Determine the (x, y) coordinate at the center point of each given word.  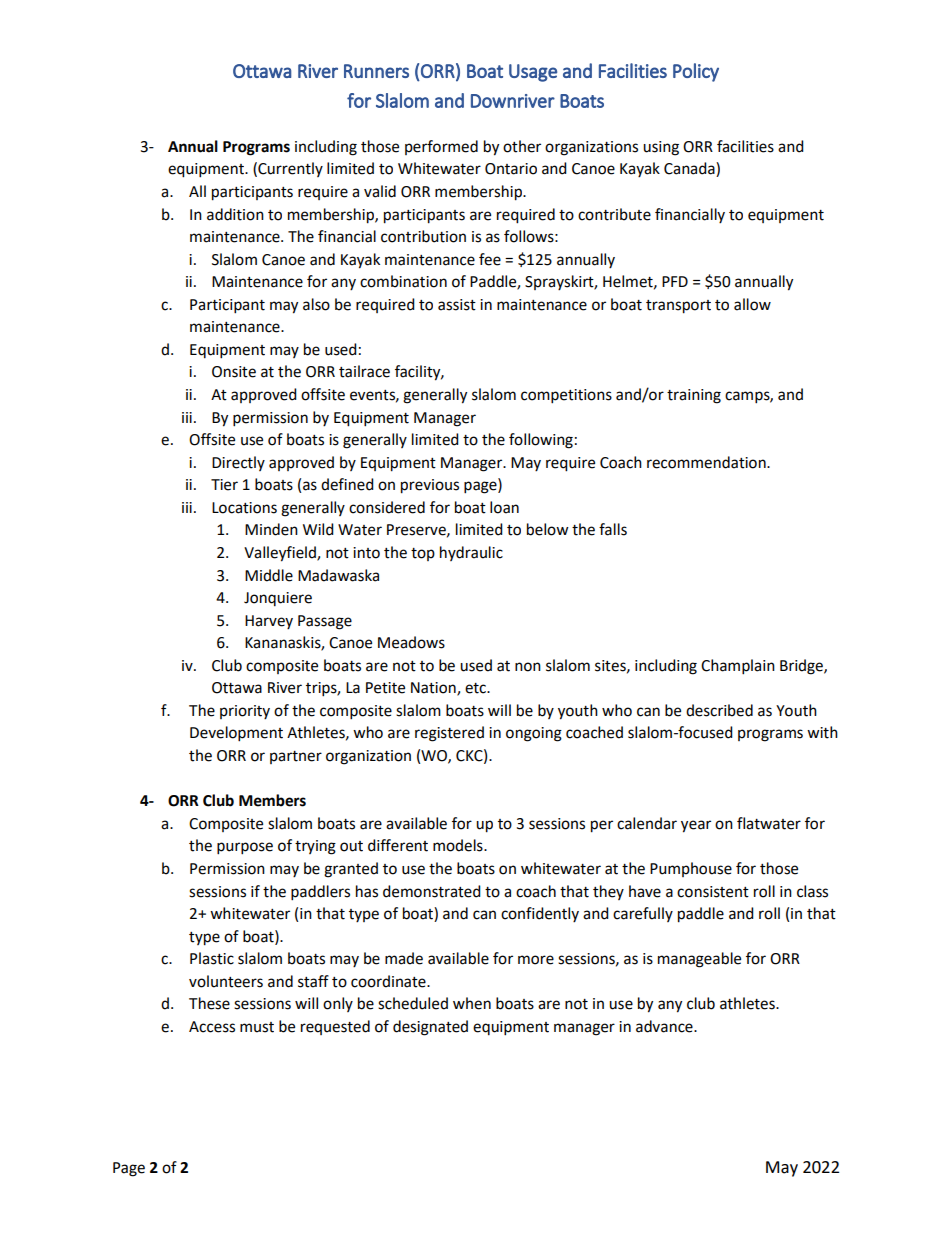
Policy (696, 72)
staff (313, 981)
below (548, 529)
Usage (533, 73)
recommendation (707, 462)
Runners (376, 71)
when (472, 1003)
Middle (269, 575)
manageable (699, 960)
